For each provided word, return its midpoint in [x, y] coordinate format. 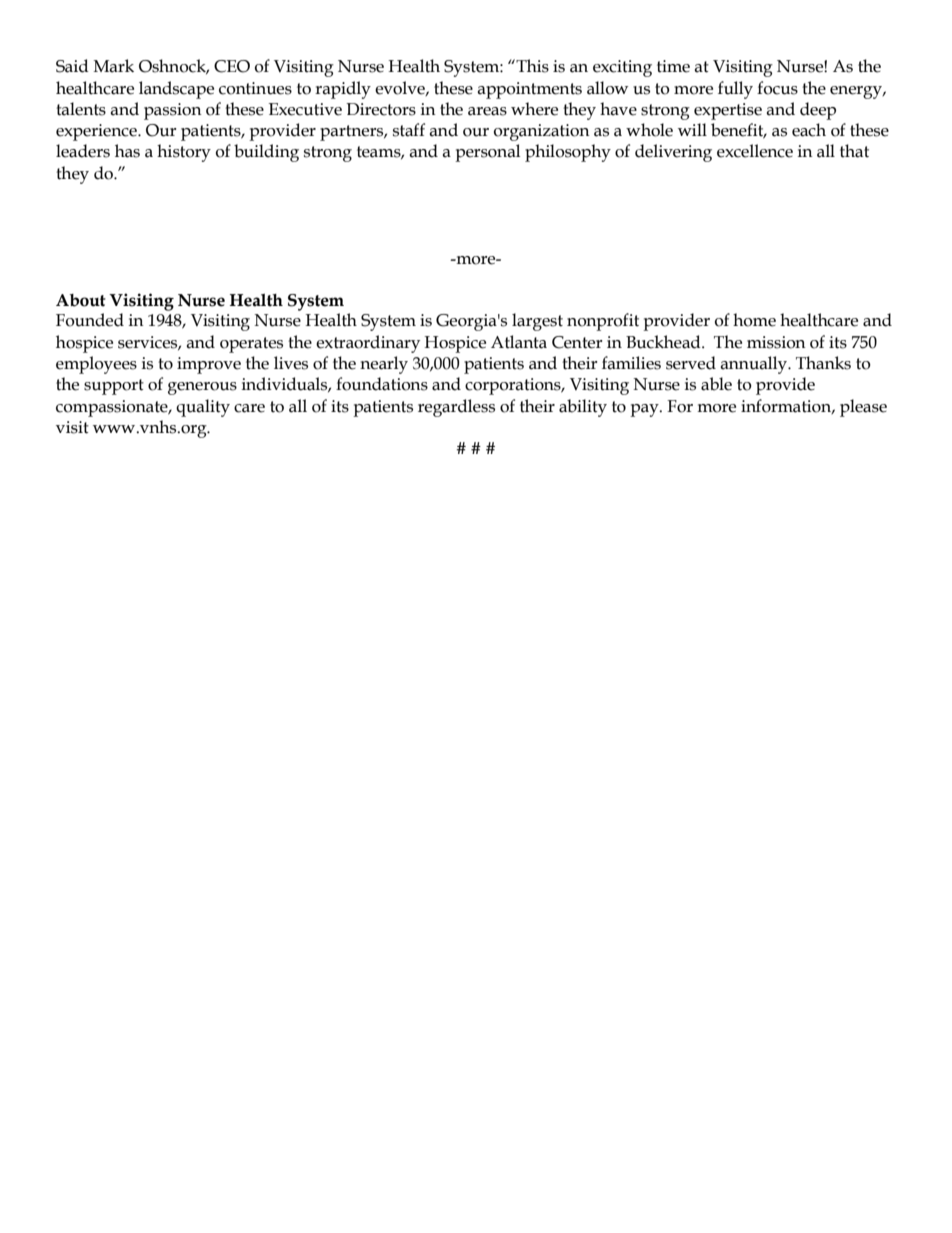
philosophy [568, 153]
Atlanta [519, 342]
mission [776, 342]
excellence [755, 151]
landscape [176, 90]
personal [487, 153]
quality [203, 408]
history [184, 153]
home [754, 320]
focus [777, 88]
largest [537, 322]
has [127, 151]
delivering [673, 153]
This [531, 66]
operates [251, 345]
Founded [90, 320]
